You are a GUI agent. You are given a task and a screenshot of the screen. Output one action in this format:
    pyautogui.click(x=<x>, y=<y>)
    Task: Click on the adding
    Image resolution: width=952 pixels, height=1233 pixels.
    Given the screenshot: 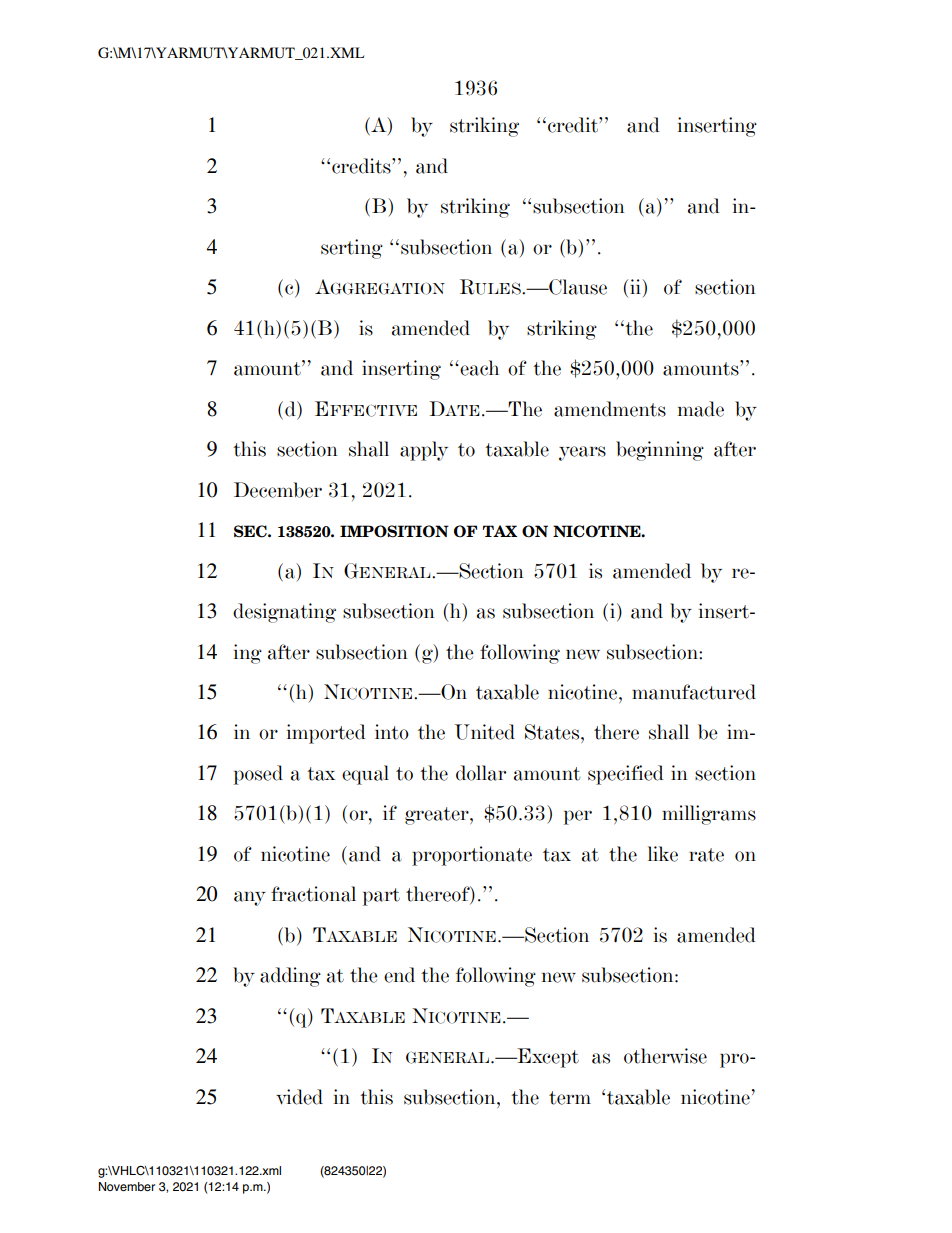 What is the action you would take?
    pyautogui.click(x=290, y=977)
